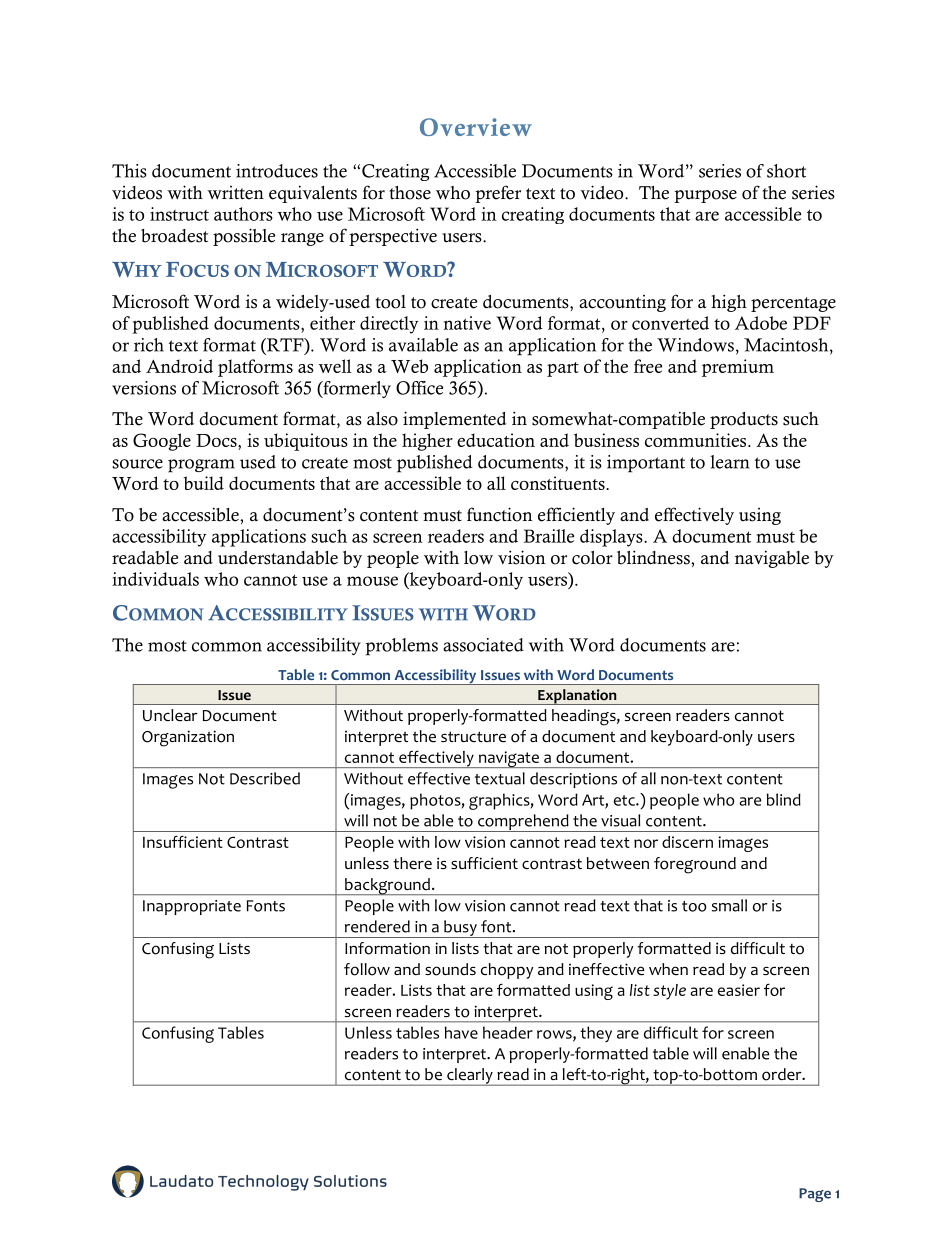  What do you see at coordinates (192, 907) in the page?
I see `Inappropriate` at bounding box center [192, 907].
